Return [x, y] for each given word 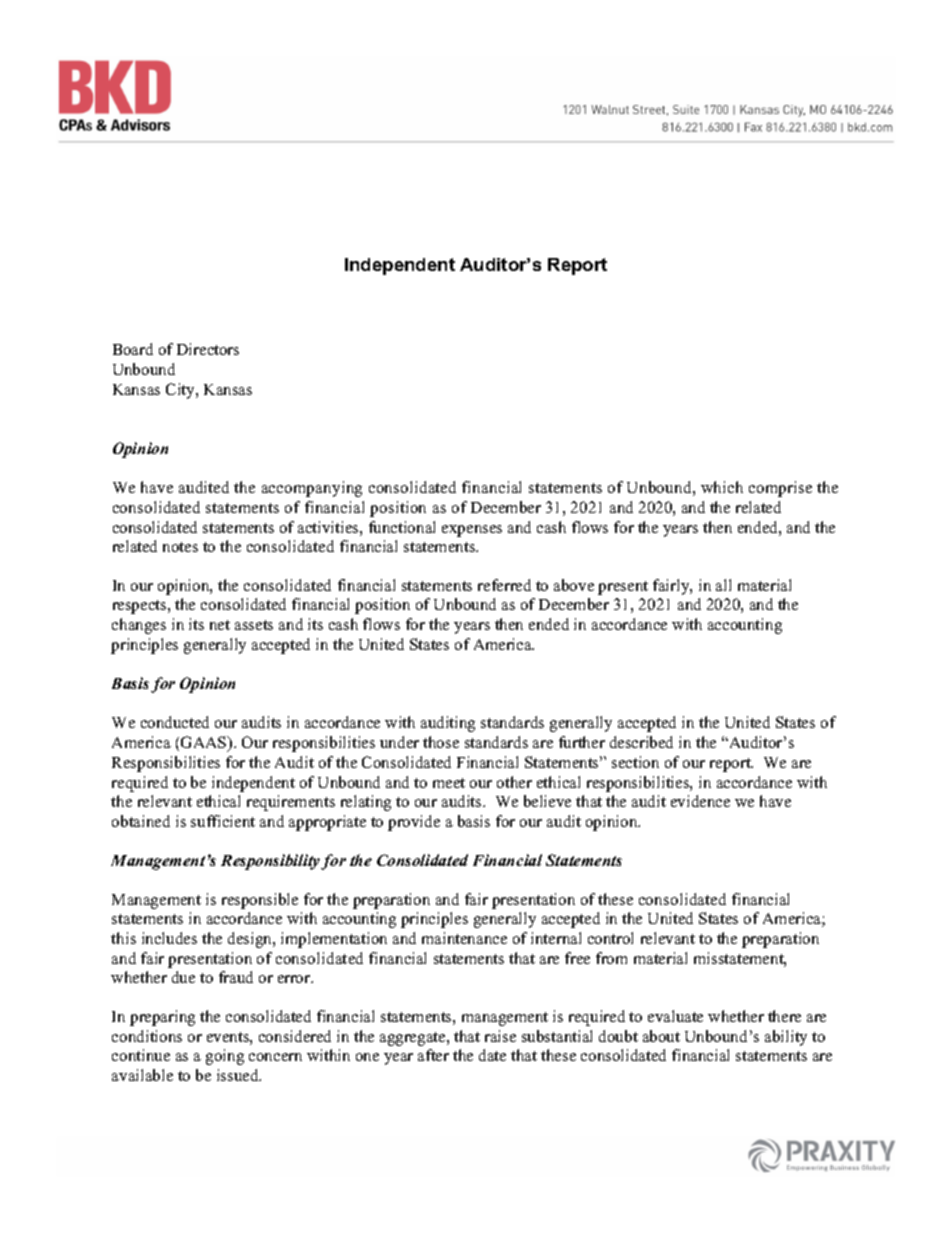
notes [180, 547]
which [722, 487]
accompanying [312, 489]
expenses [472, 531]
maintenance [464, 938]
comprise [780, 489]
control [610, 938]
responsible [260, 901]
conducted [175, 722]
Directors [208, 349]
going [225, 1057]
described [641, 742]
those [441, 742]
